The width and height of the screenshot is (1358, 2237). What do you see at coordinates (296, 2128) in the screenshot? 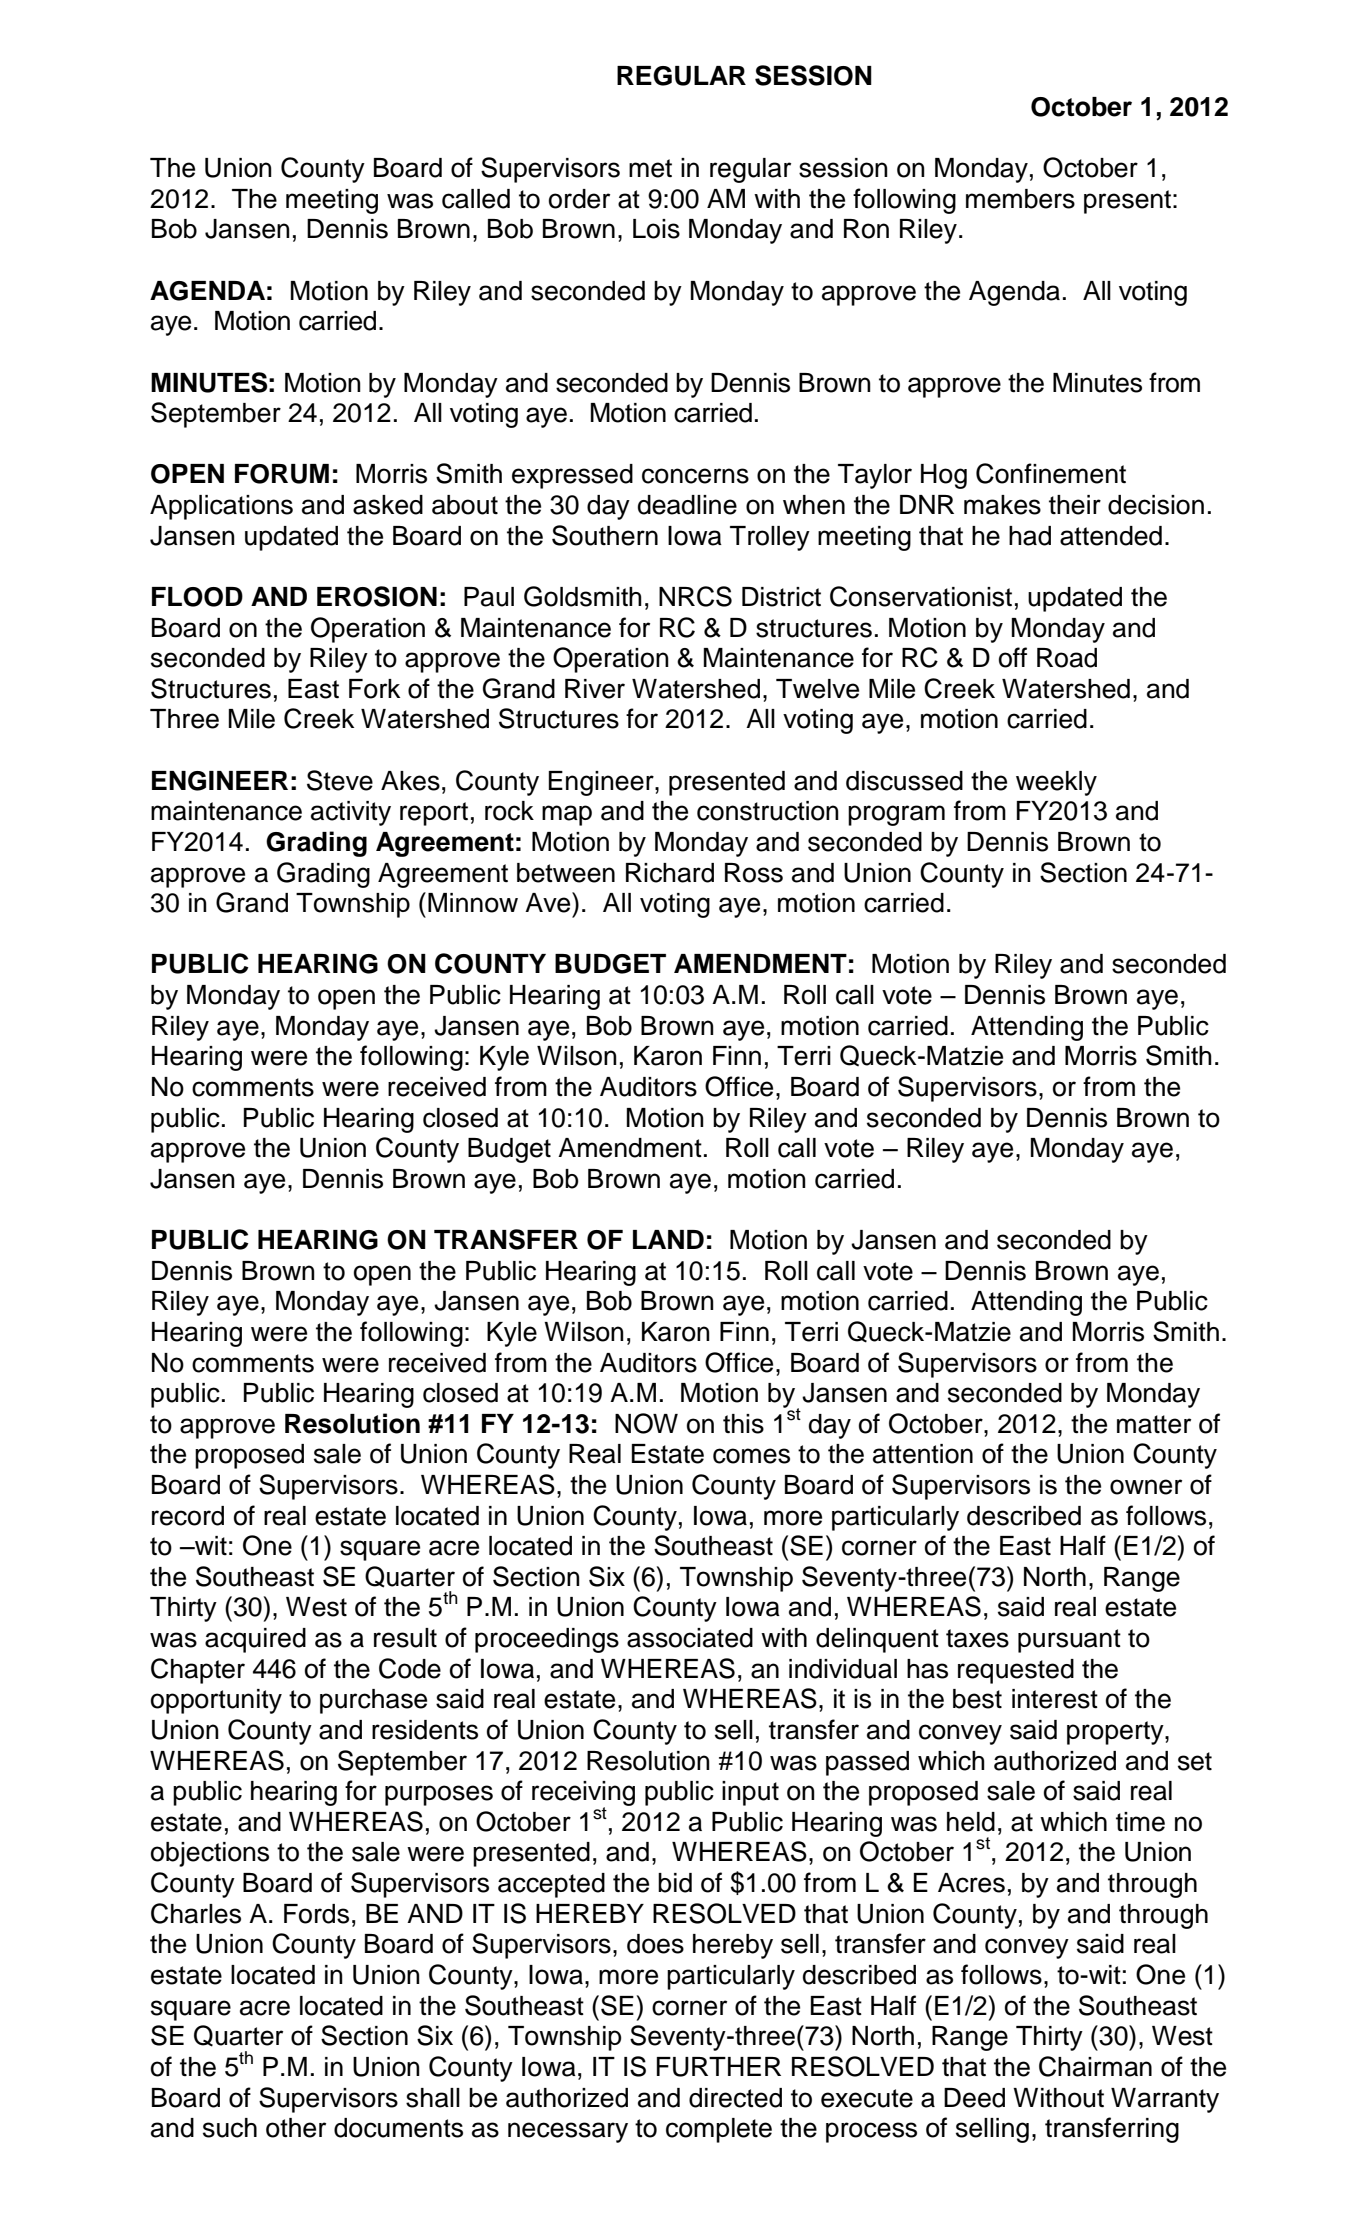
I see `other` at bounding box center [296, 2128].
